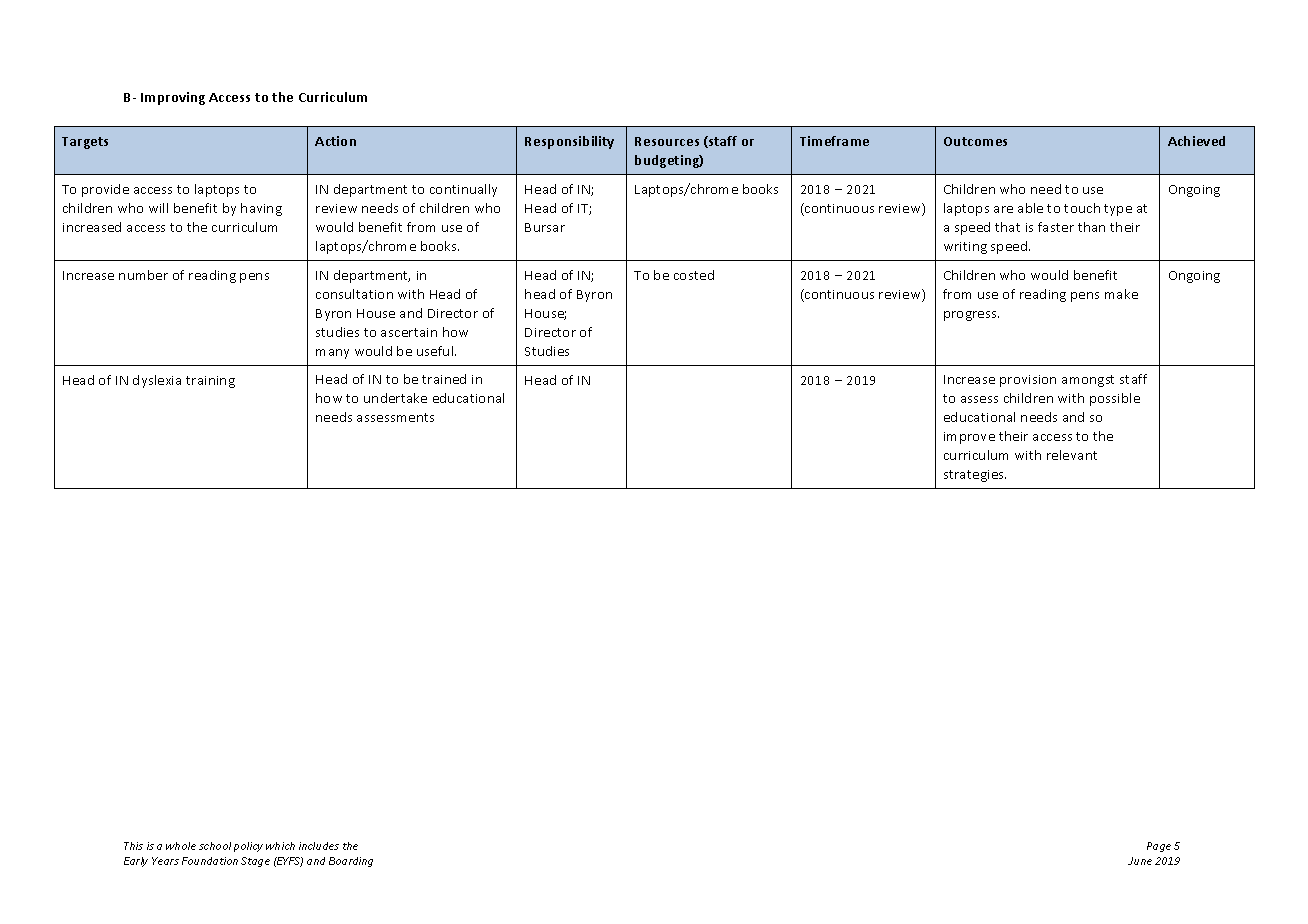 Image resolution: width=1308 pixels, height=924 pixels. I want to click on Action, so click(335, 141).
